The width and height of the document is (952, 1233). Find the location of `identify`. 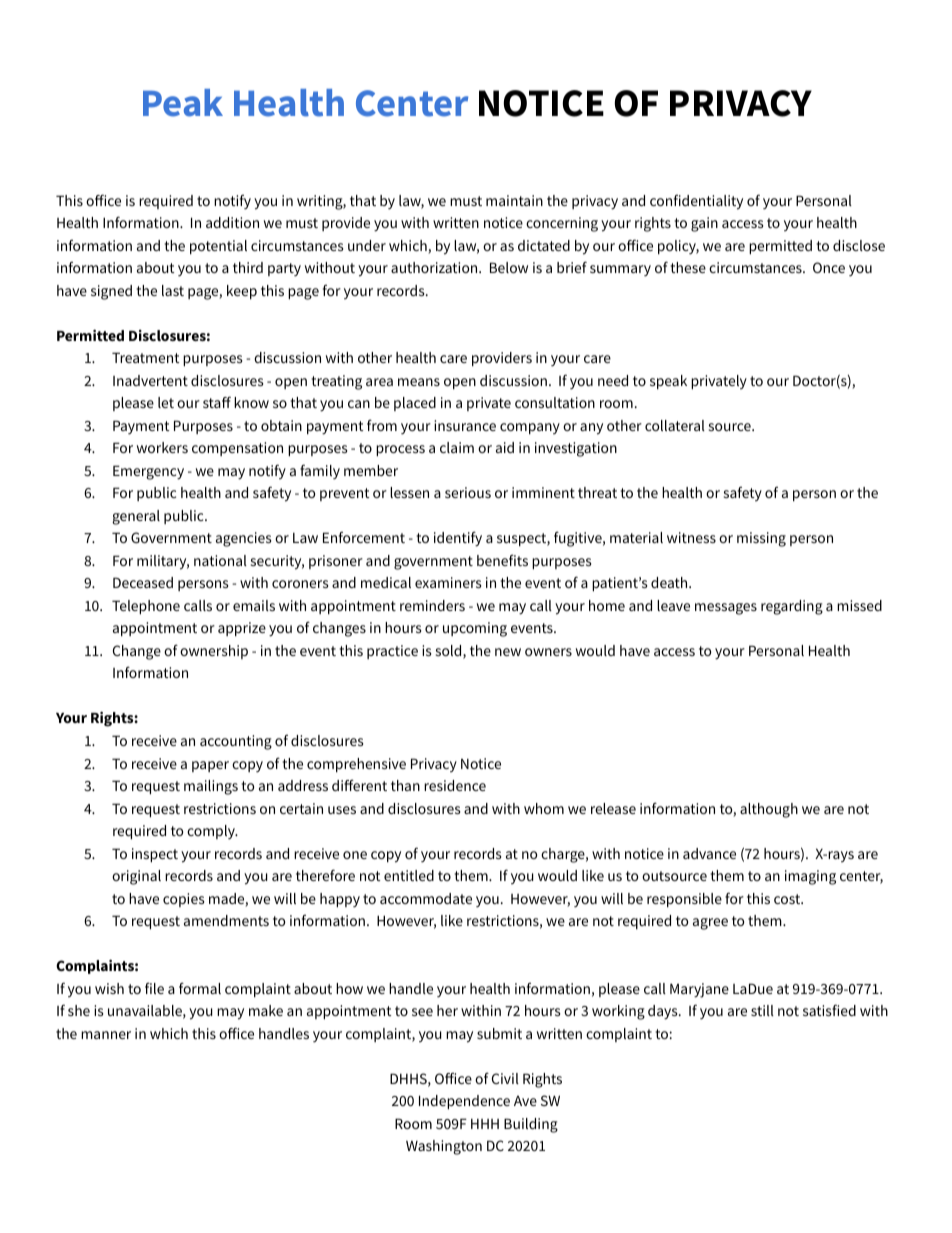

identify is located at coordinates (458, 539).
